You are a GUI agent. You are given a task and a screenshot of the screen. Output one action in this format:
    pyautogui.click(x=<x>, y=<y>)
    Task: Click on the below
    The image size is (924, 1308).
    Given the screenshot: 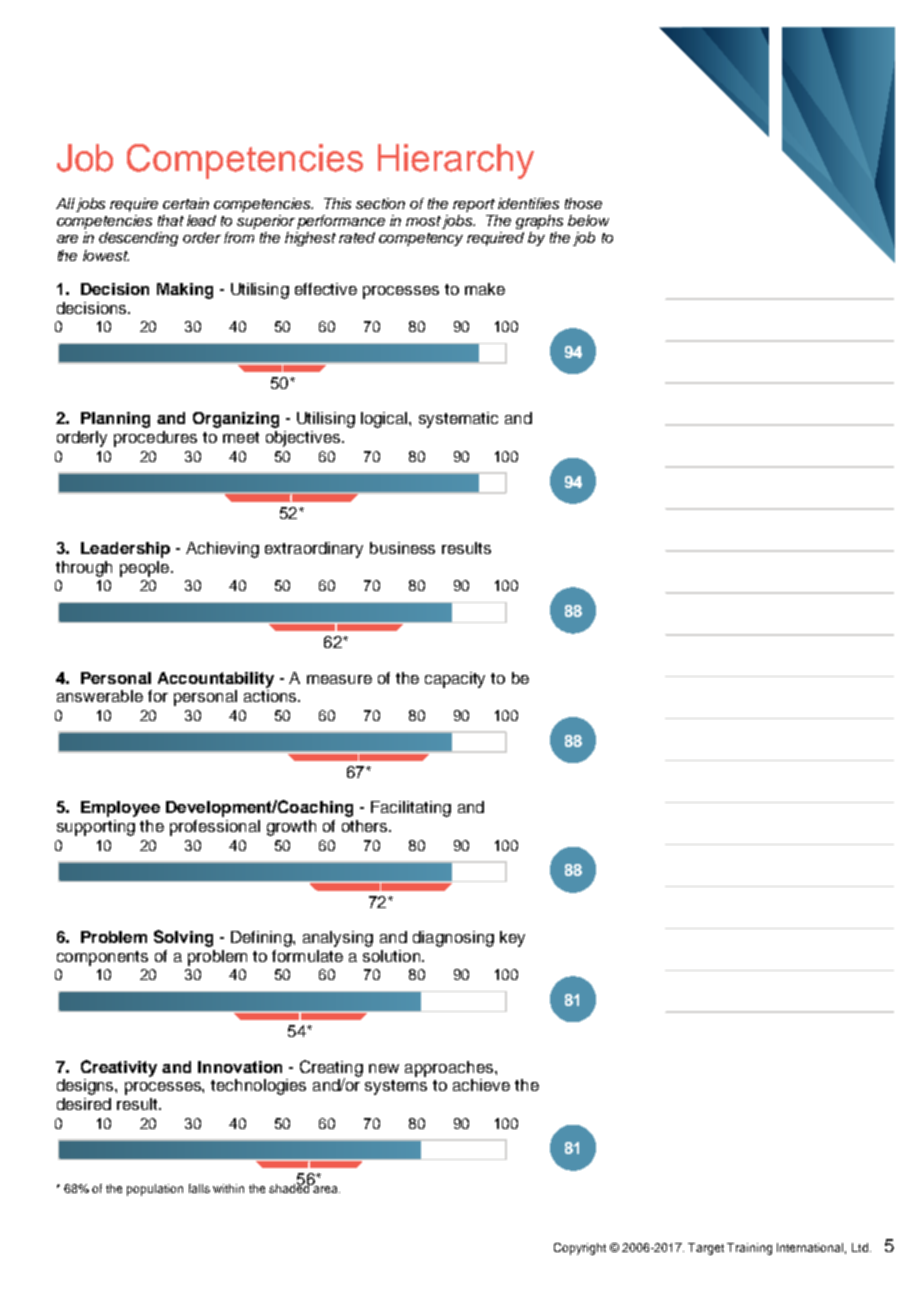 What is the action you would take?
    pyautogui.click(x=588, y=220)
